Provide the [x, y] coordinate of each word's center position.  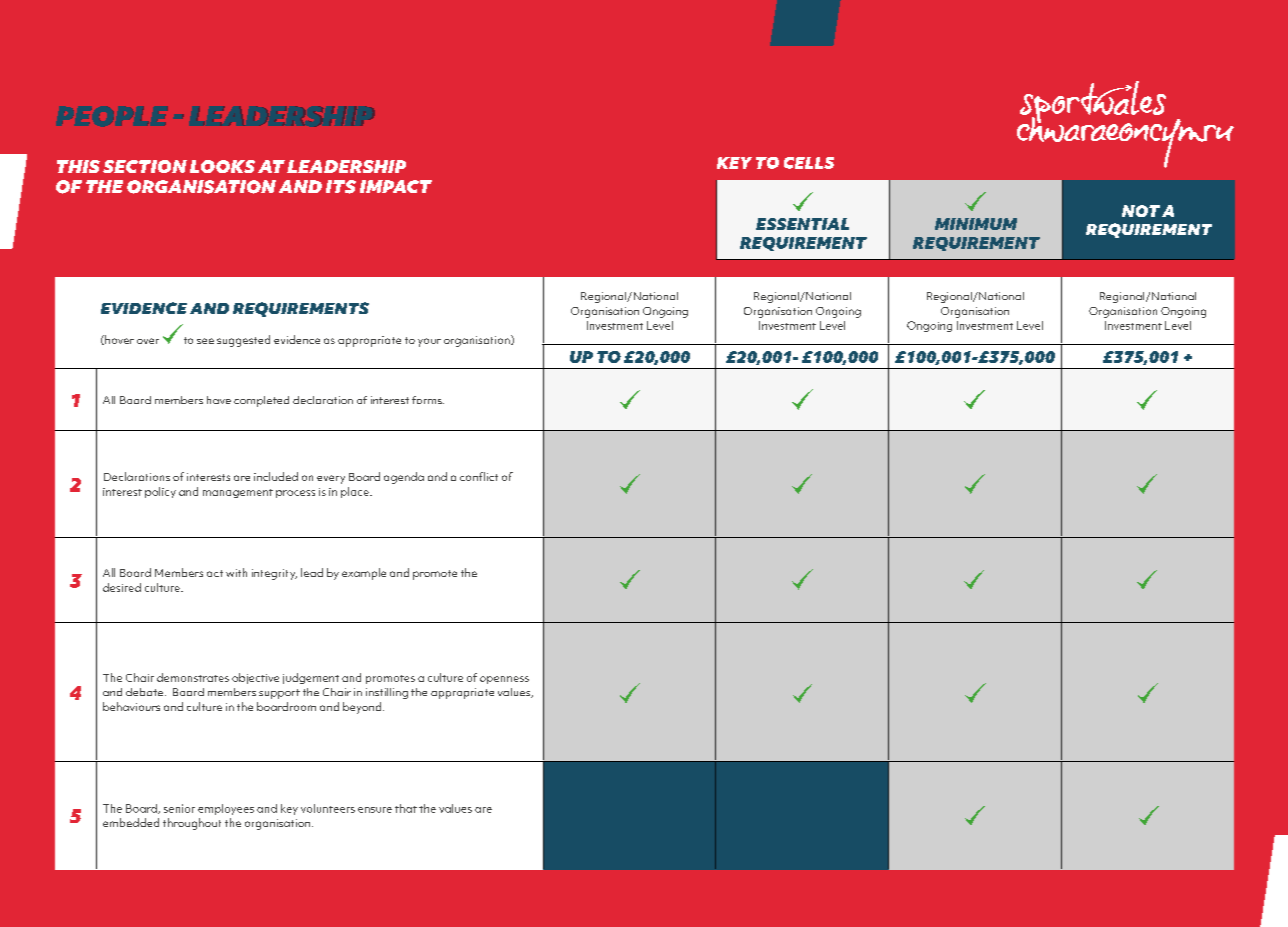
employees [226, 809]
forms [428, 400]
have [219, 400]
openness [504, 680]
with [236, 572]
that [406, 808]
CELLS [809, 163]
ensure [375, 810]
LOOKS [222, 166]
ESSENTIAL [802, 224]
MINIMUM [976, 224]
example [364, 574]
